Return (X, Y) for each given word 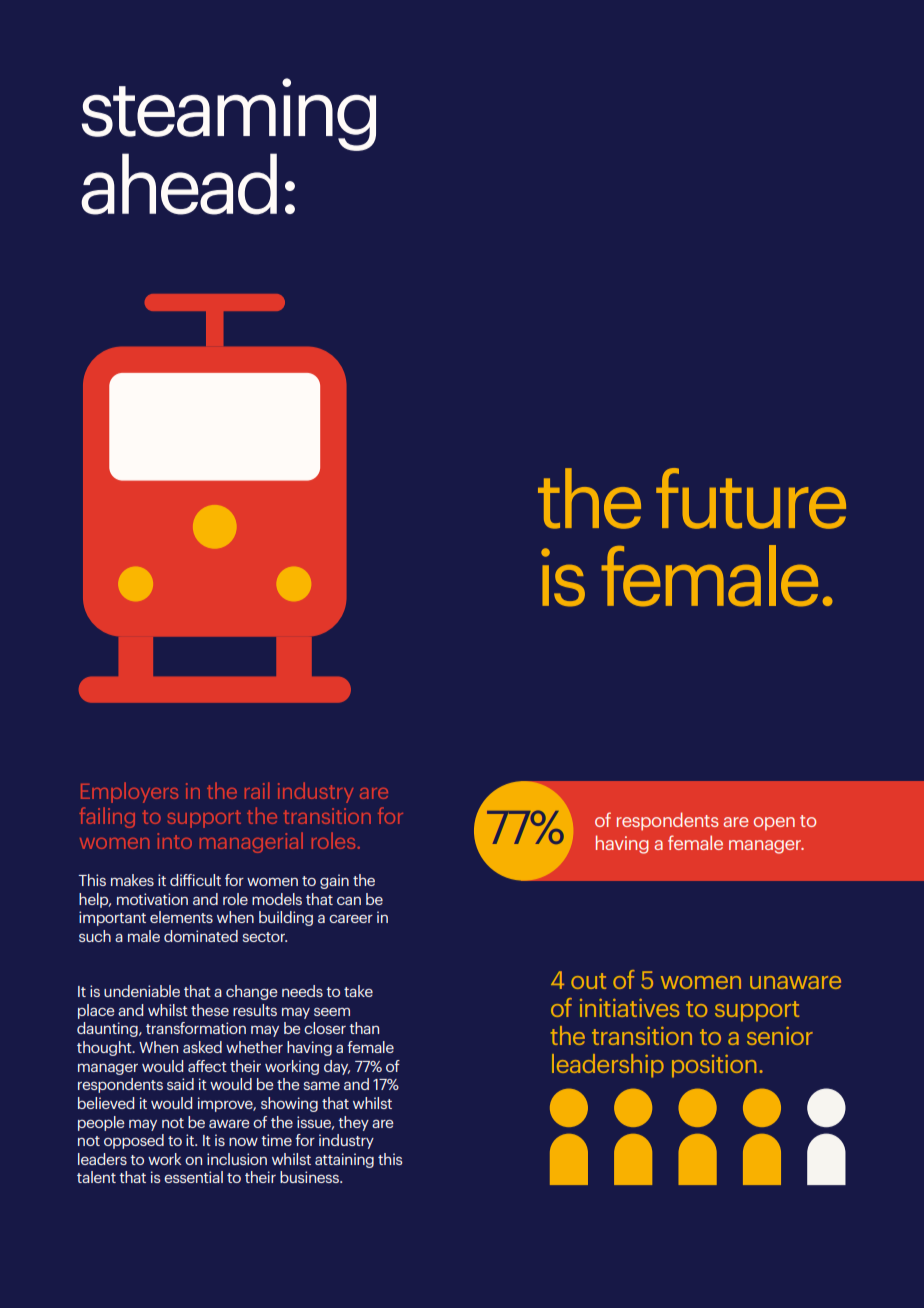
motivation (152, 899)
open (774, 824)
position (714, 1066)
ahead (179, 184)
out (588, 981)
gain (334, 881)
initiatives (630, 1008)
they (353, 1123)
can (349, 900)
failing (107, 817)
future (751, 498)
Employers (129, 792)
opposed (134, 1141)
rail (257, 790)
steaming (229, 114)
